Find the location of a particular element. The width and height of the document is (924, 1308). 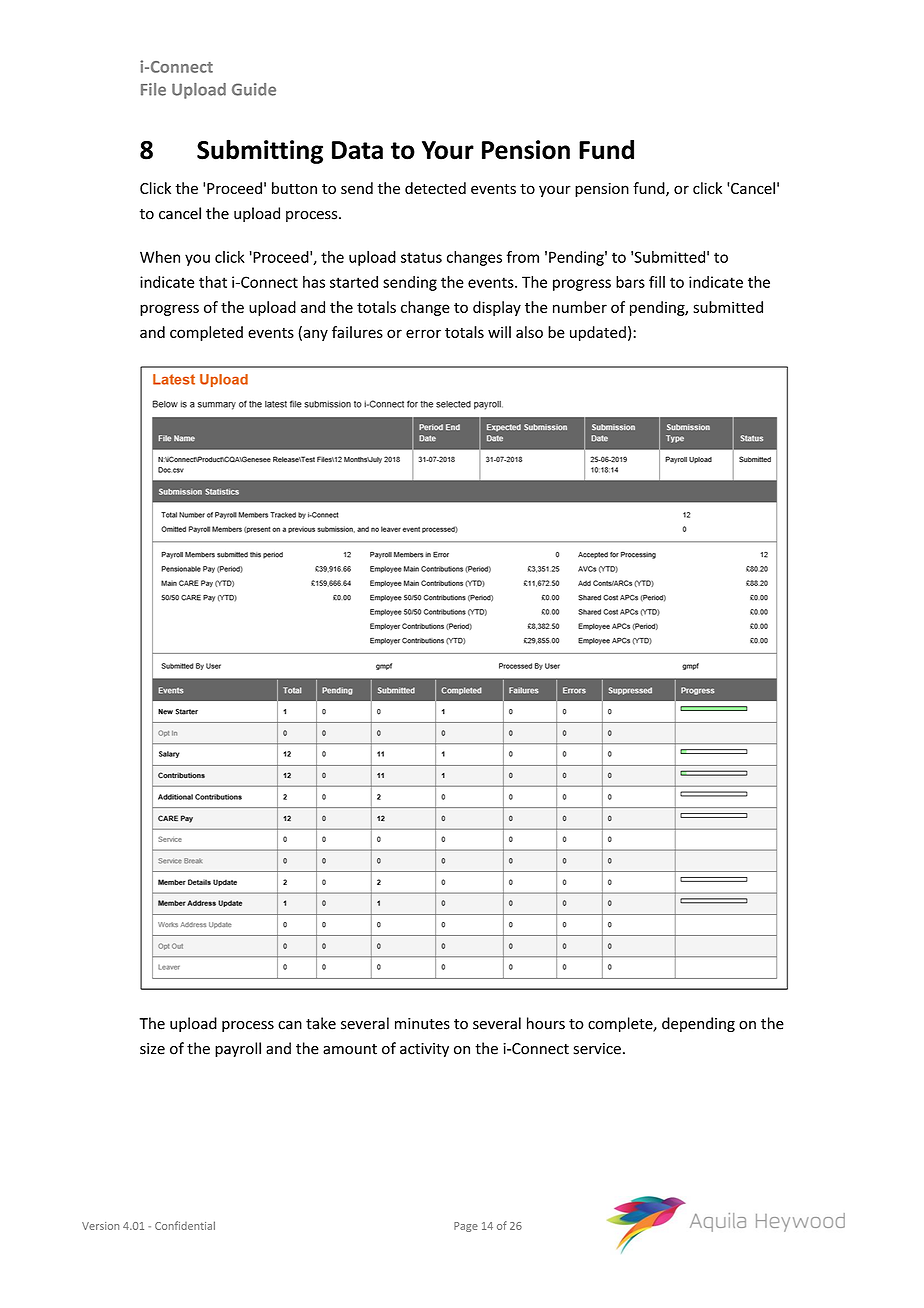

service is located at coordinates (597, 1049).
